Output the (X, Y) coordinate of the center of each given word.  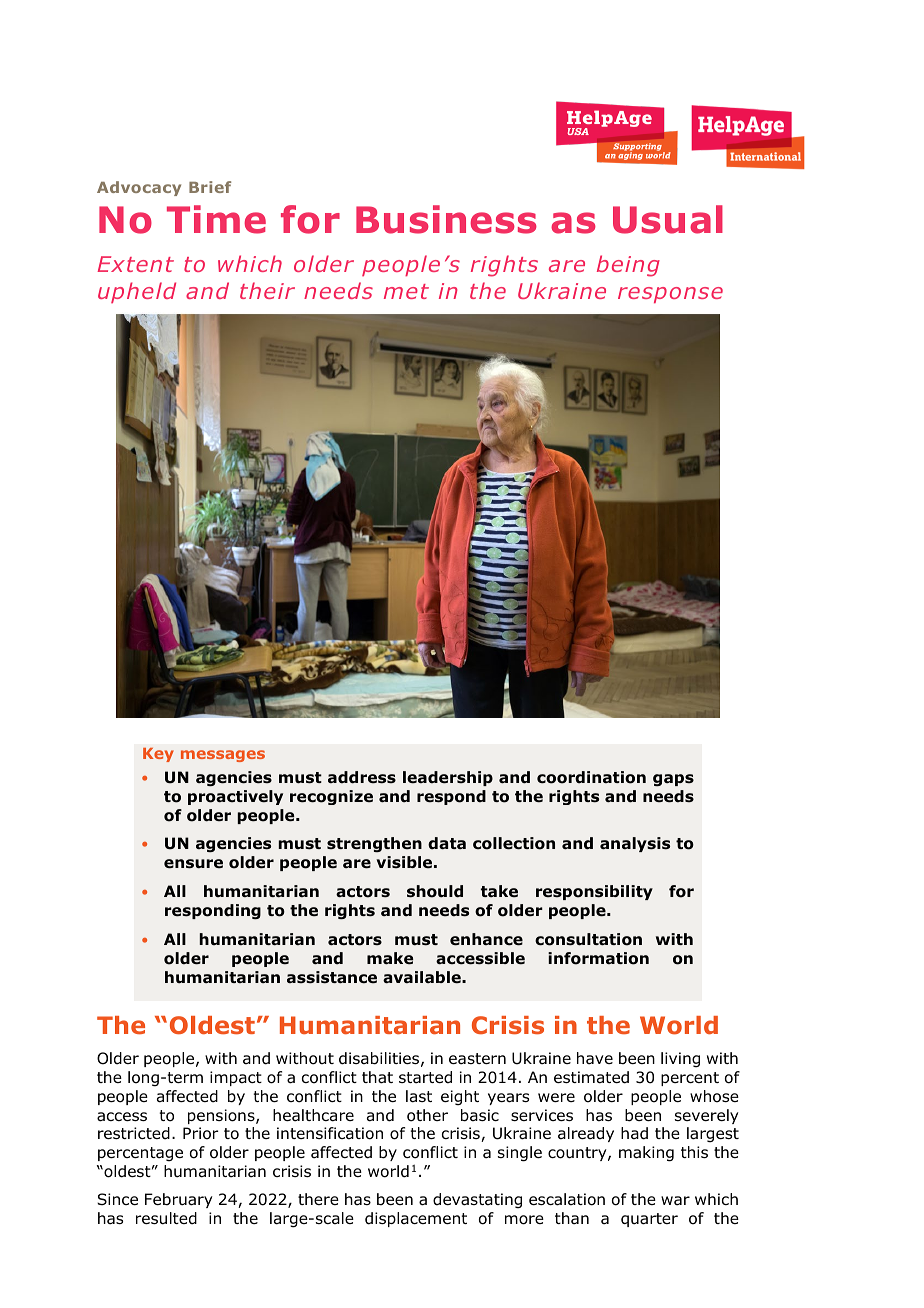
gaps (673, 780)
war (675, 1201)
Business (446, 219)
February (179, 1200)
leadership (448, 778)
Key (158, 755)
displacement (416, 1219)
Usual (668, 219)
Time (216, 219)
